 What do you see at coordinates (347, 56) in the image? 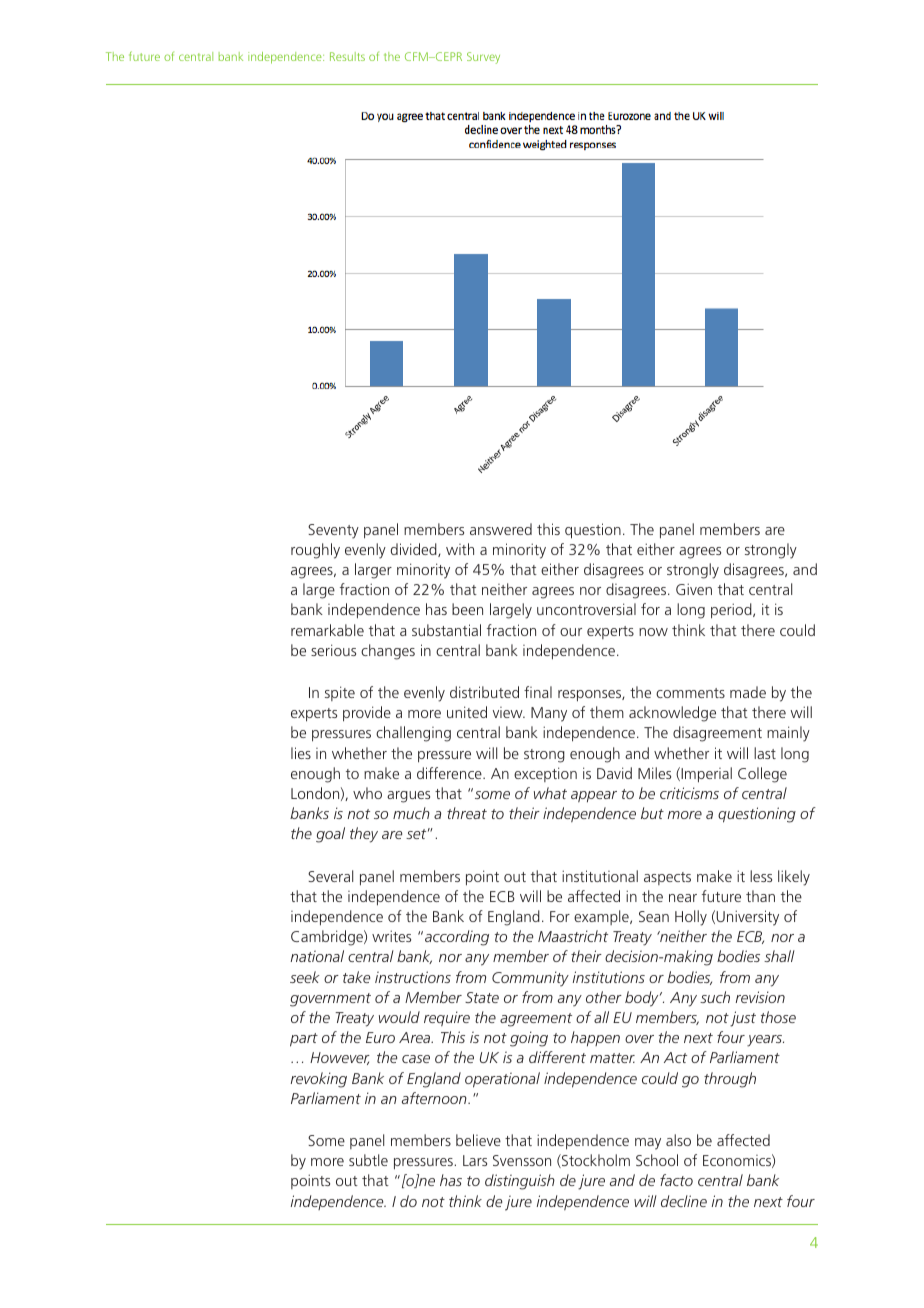
I see `Results` at bounding box center [347, 56].
